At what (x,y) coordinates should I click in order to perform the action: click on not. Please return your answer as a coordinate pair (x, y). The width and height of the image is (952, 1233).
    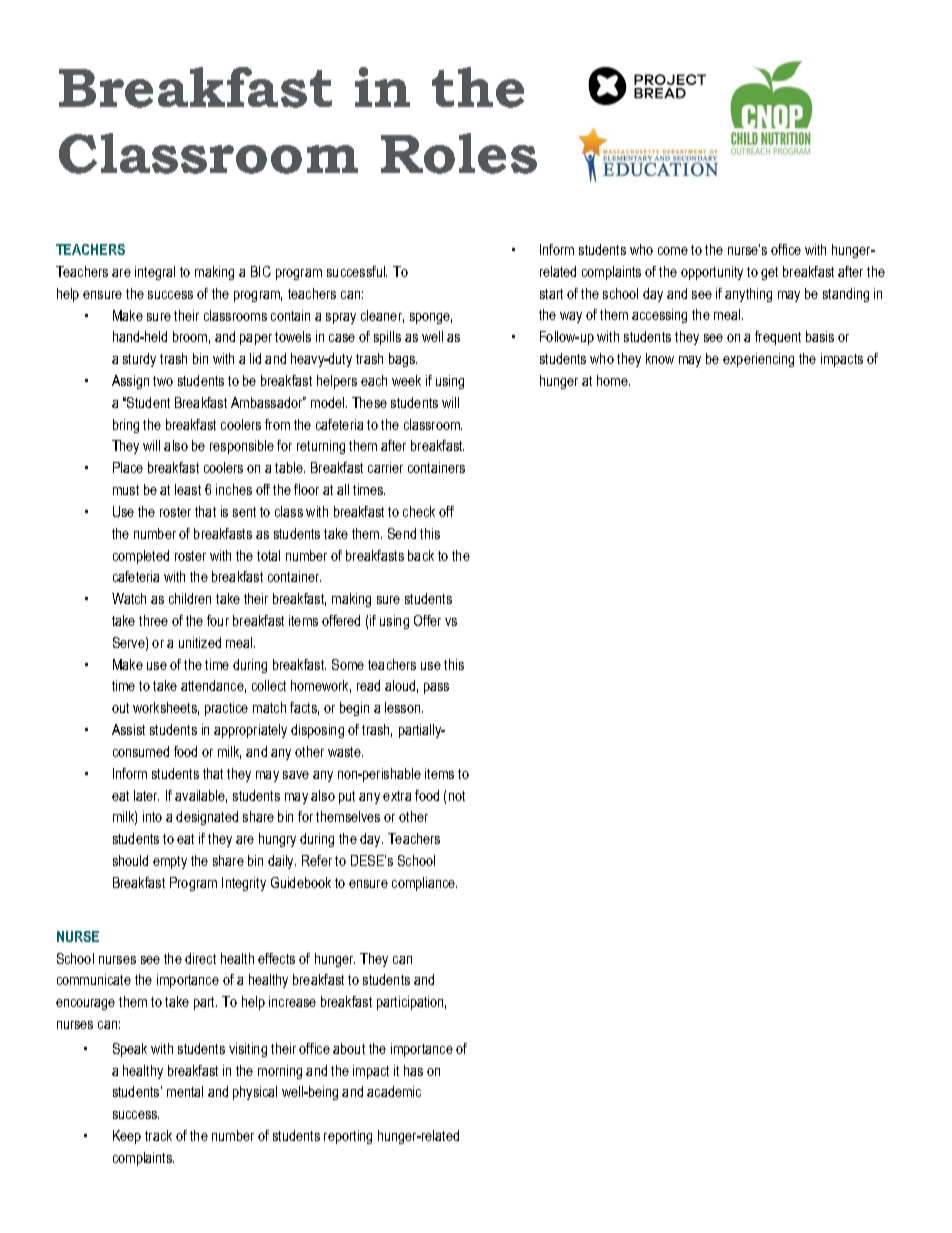
    Looking at the image, I should click on (457, 796).
